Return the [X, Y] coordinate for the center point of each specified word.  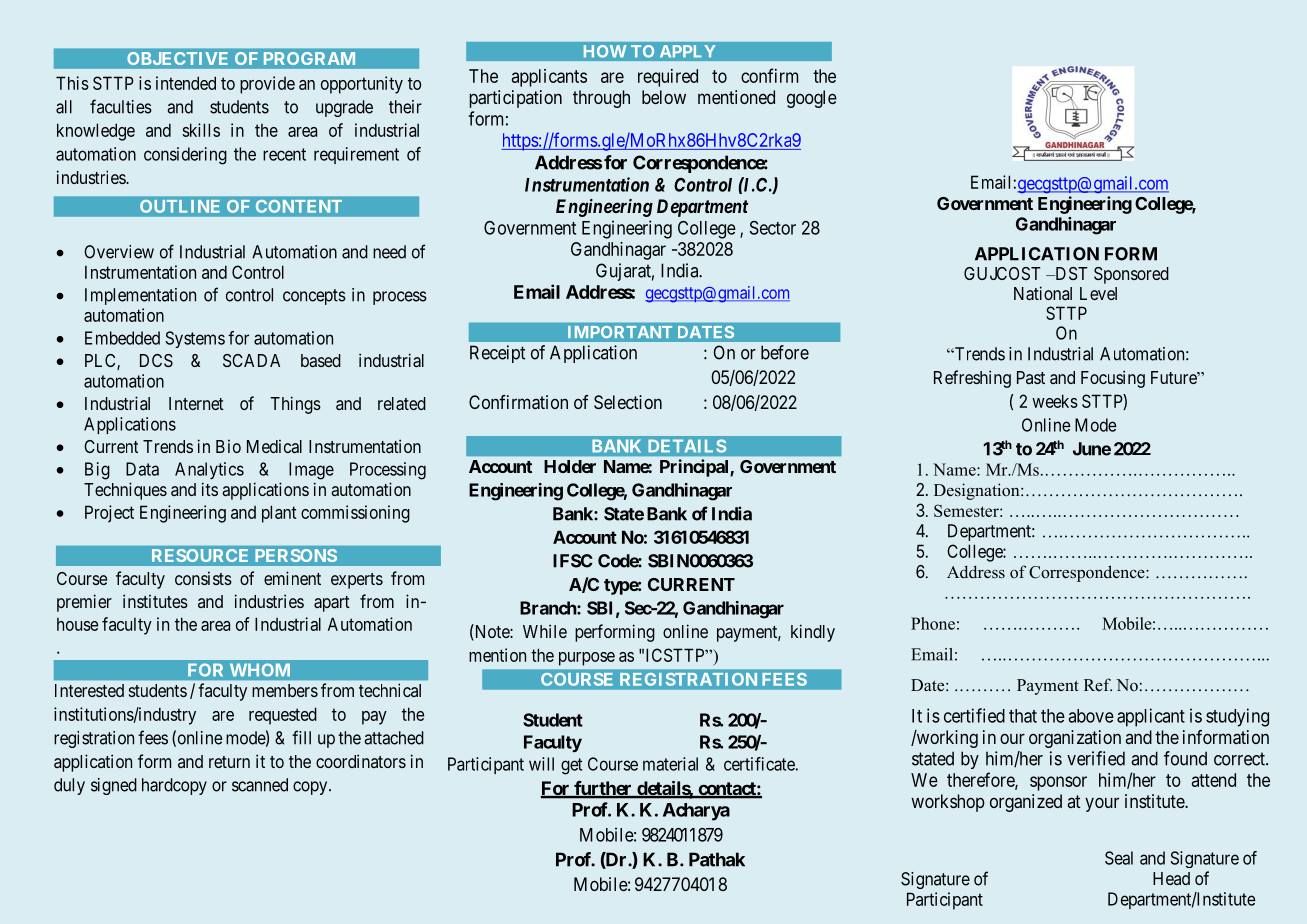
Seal [1119, 858]
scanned [260, 785]
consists [203, 578]
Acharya [696, 812]
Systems [195, 339]
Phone [933, 623]
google [812, 99]
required [668, 78]
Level [1098, 293]
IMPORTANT [620, 332]
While [545, 631]
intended [186, 83]
